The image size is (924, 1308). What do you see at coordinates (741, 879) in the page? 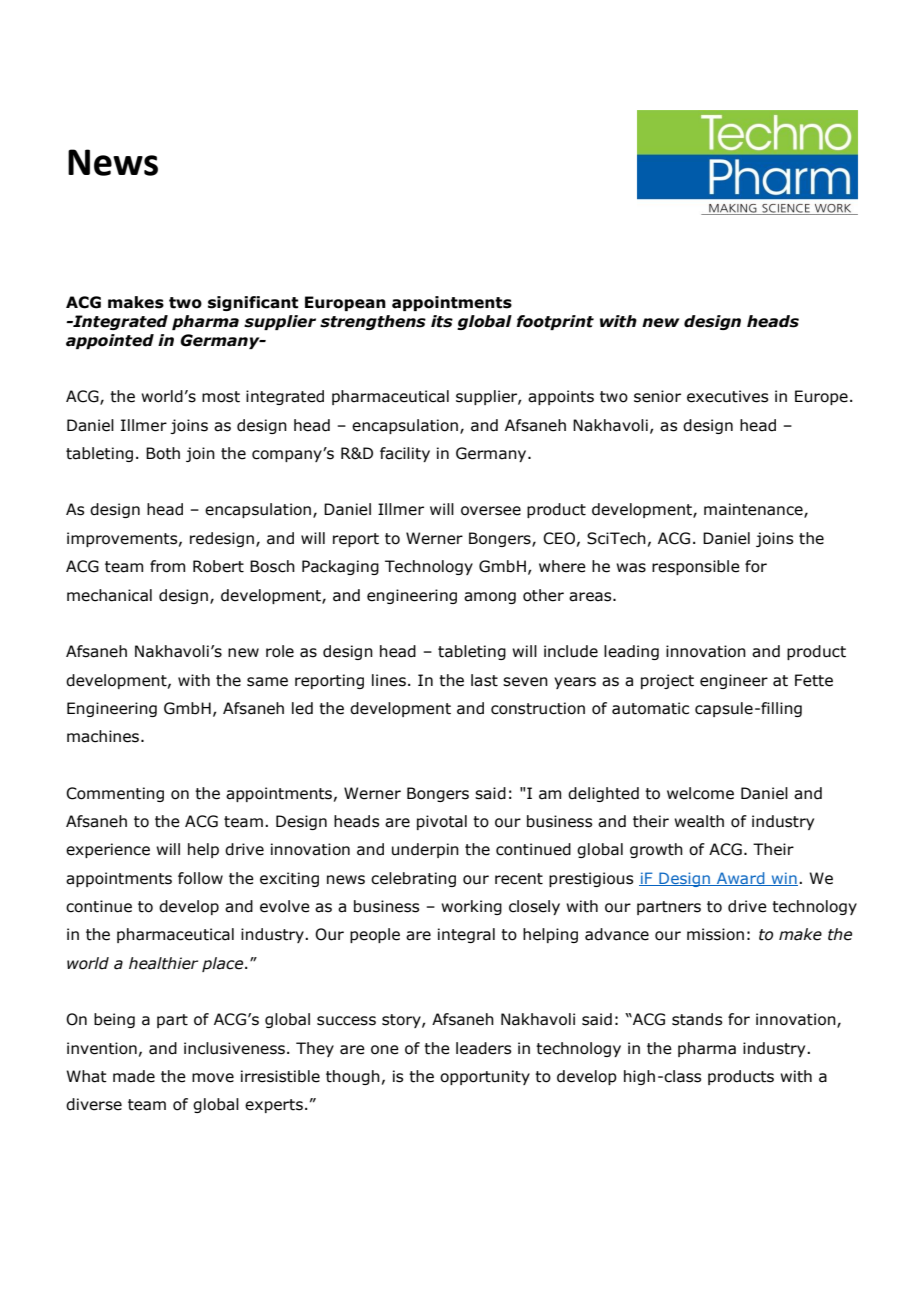
I see `Award` at bounding box center [741, 879].
